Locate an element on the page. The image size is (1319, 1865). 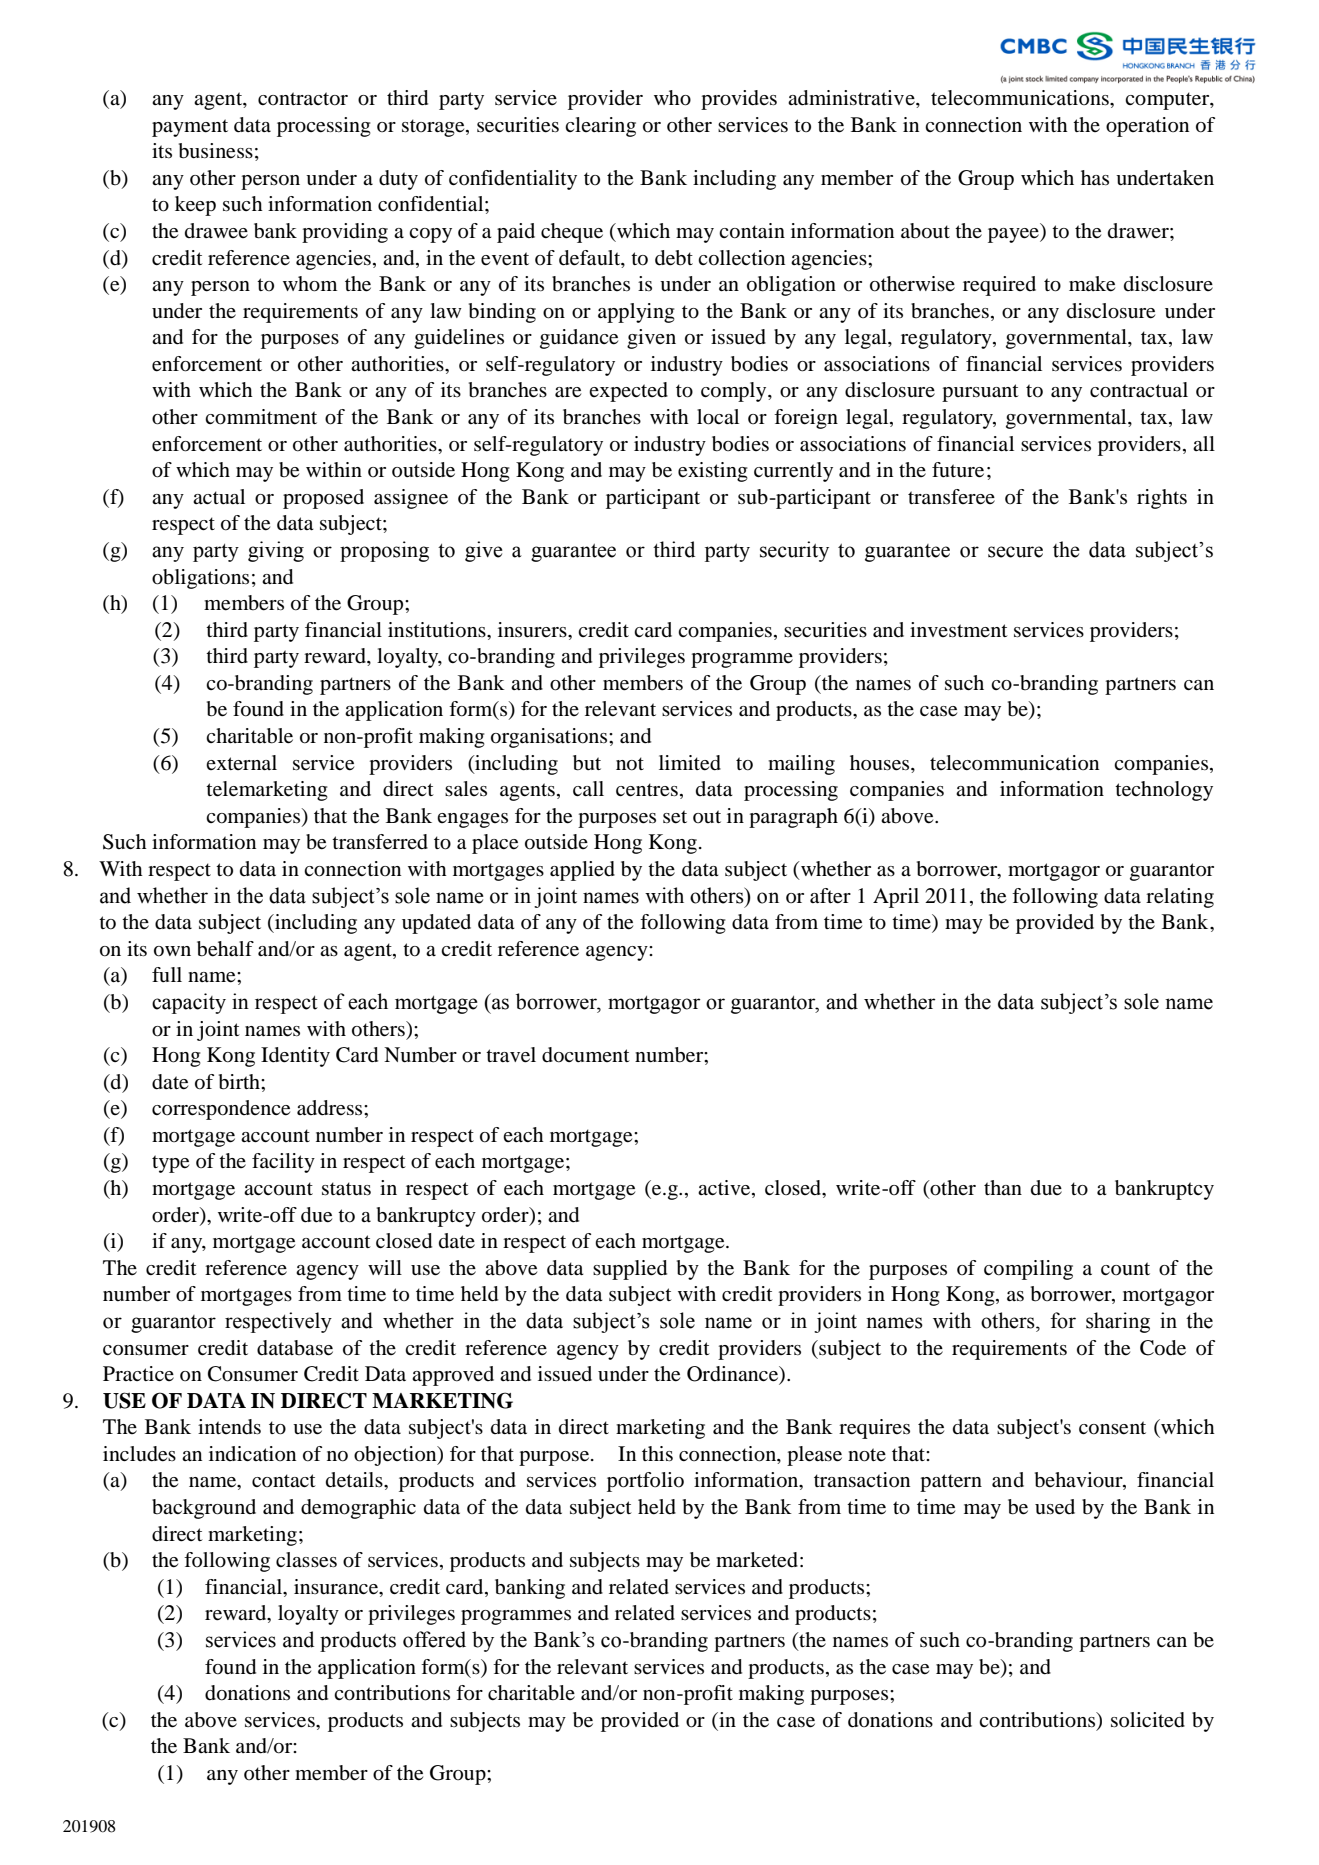
compiling is located at coordinates (1028, 1270).
